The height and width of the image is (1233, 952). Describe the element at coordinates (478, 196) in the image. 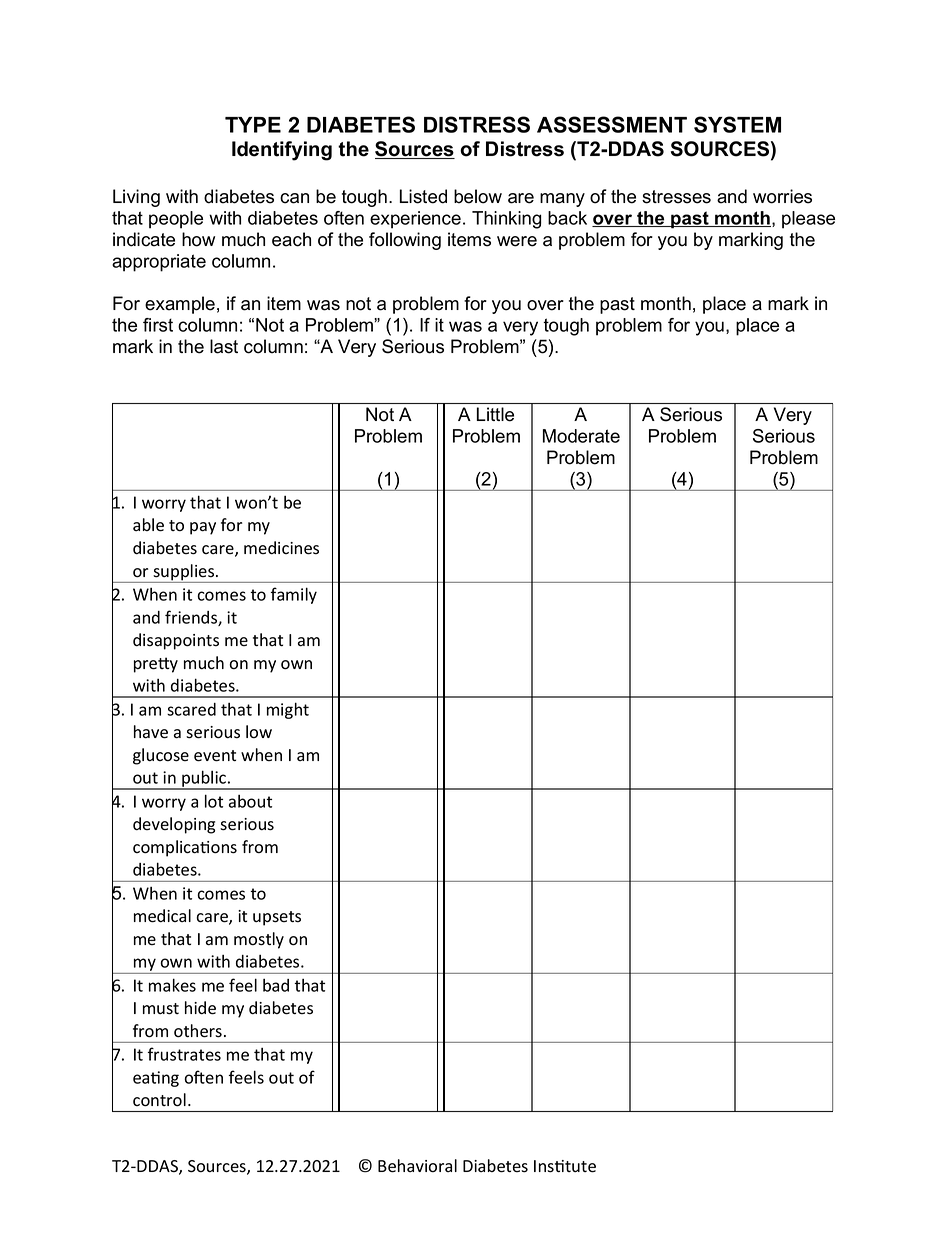

I see `below` at that location.
